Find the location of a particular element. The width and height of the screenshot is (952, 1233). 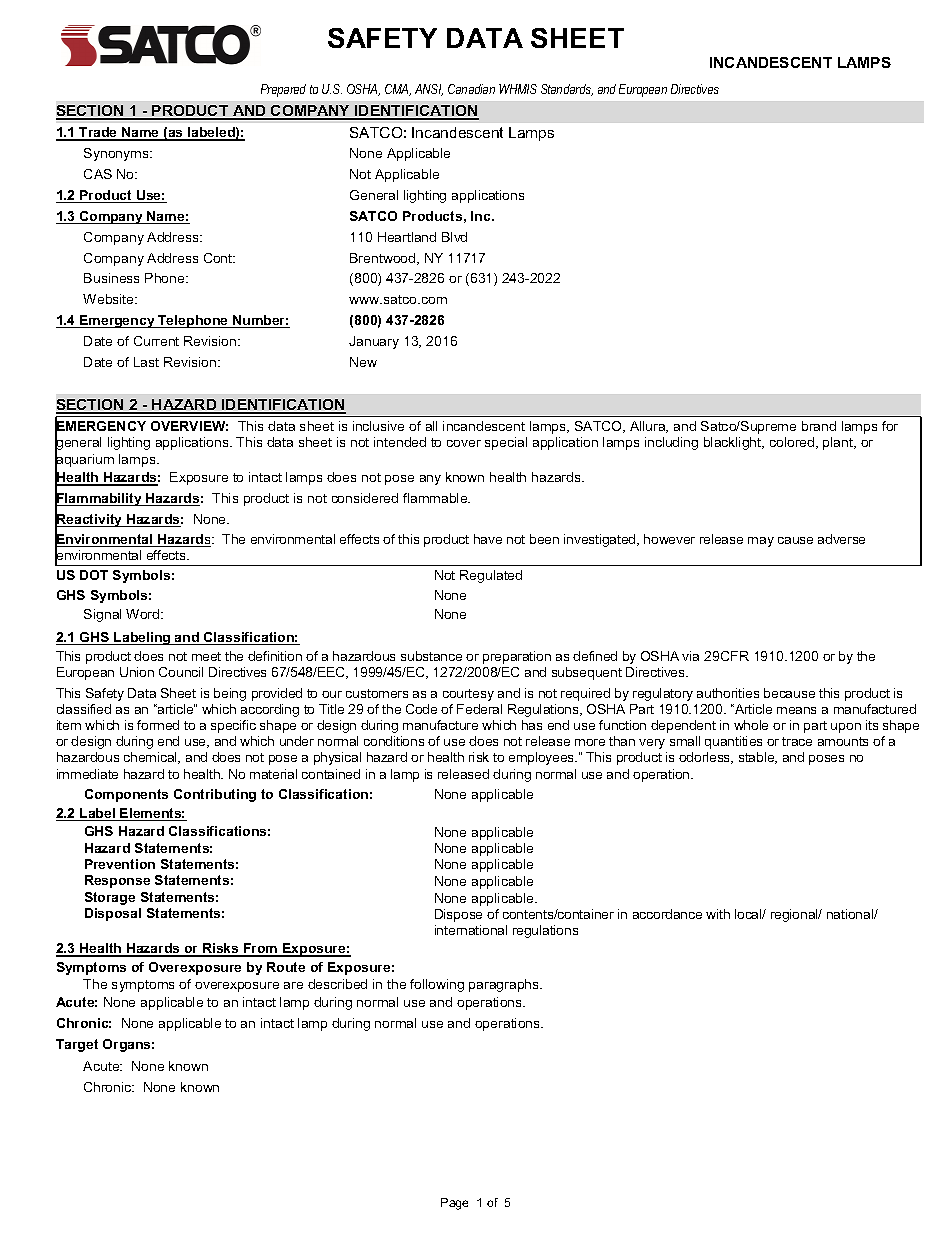

with is located at coordinates (718, 914).
